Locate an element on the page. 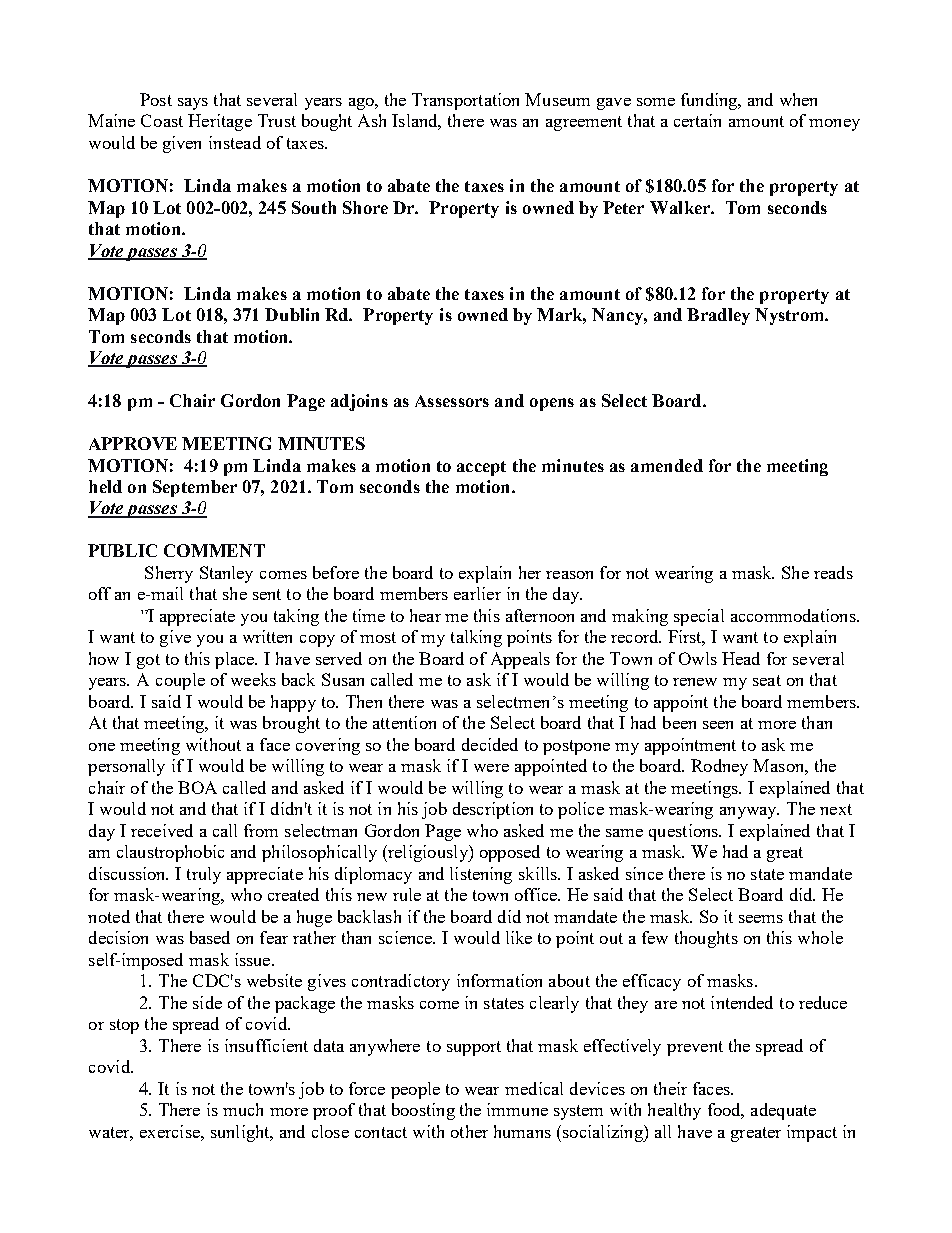  Heritage is located at coordinates (220, 122).
